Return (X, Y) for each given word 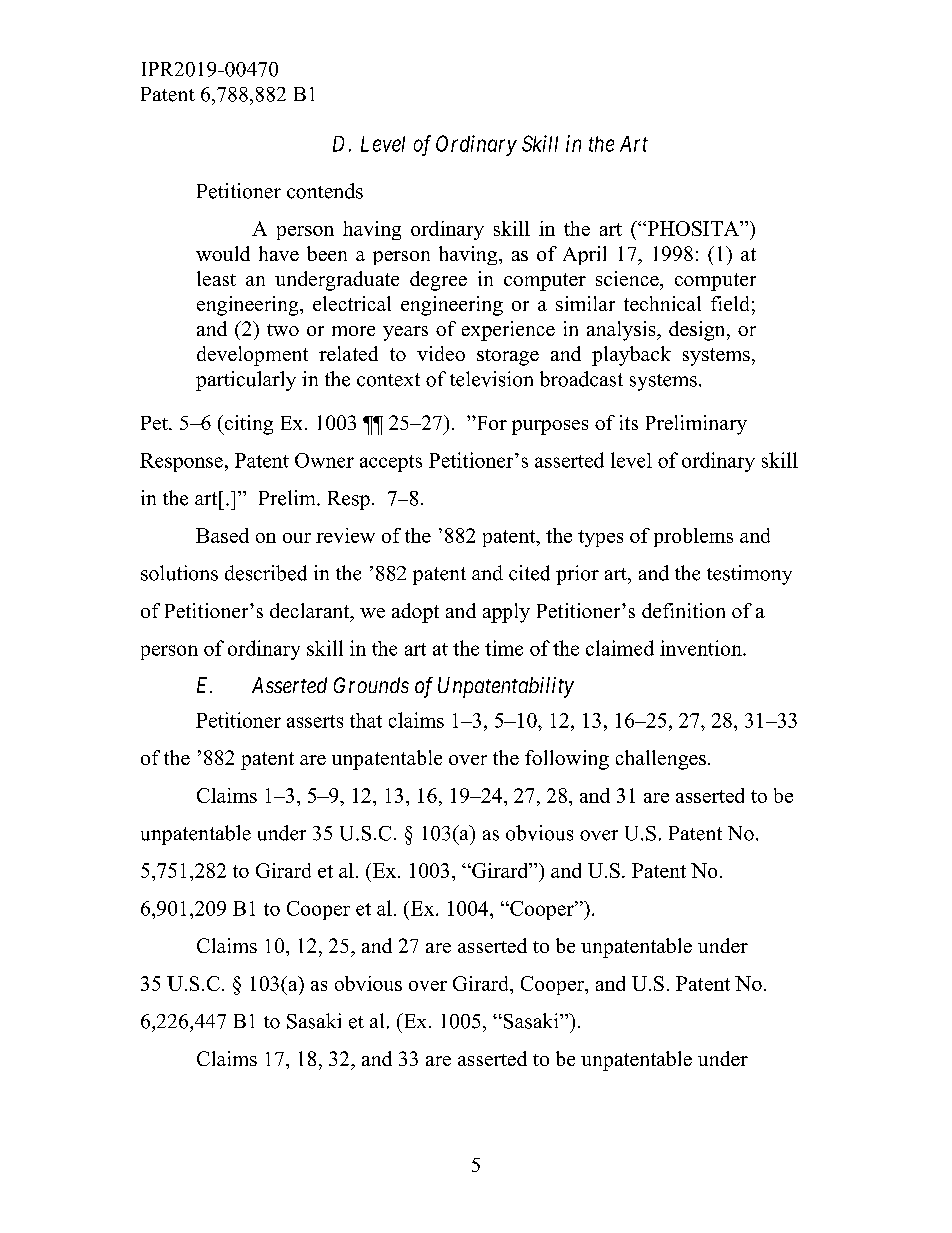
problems (693, 537)
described (266, 573)
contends (325, 191)
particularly (246, 381)
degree (438, 281)
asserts (315, 721)
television (491, 379)
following (567, 760)
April (584, 255)
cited (529, 573)
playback (631, 356)
